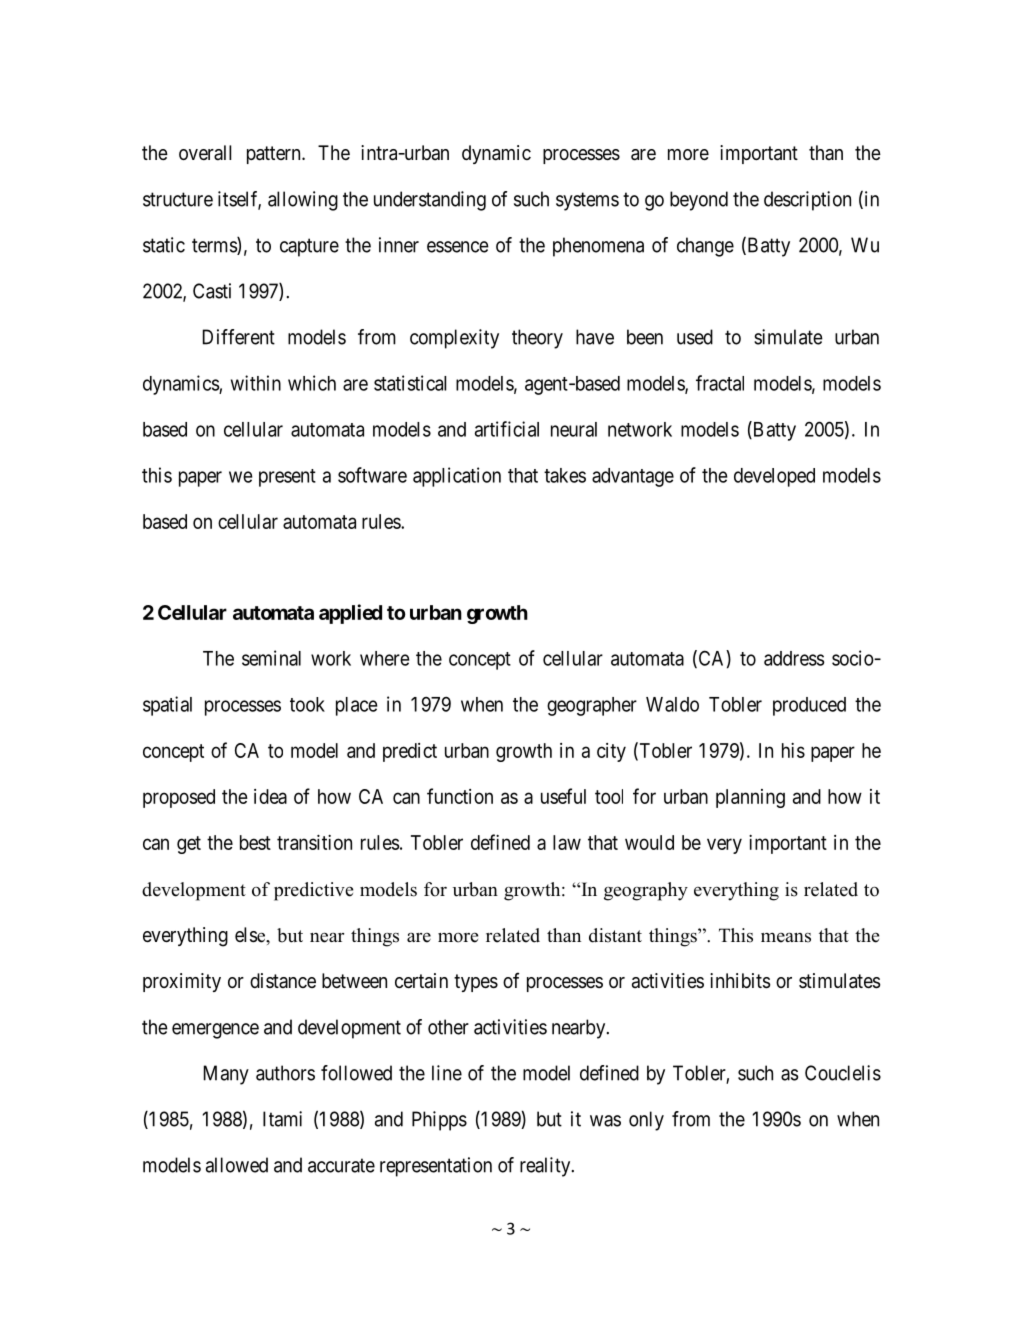 This document has height=1322, width=1022. Describe the element at coordinates (275, 155) in the document. I see `pattern` at that location.
